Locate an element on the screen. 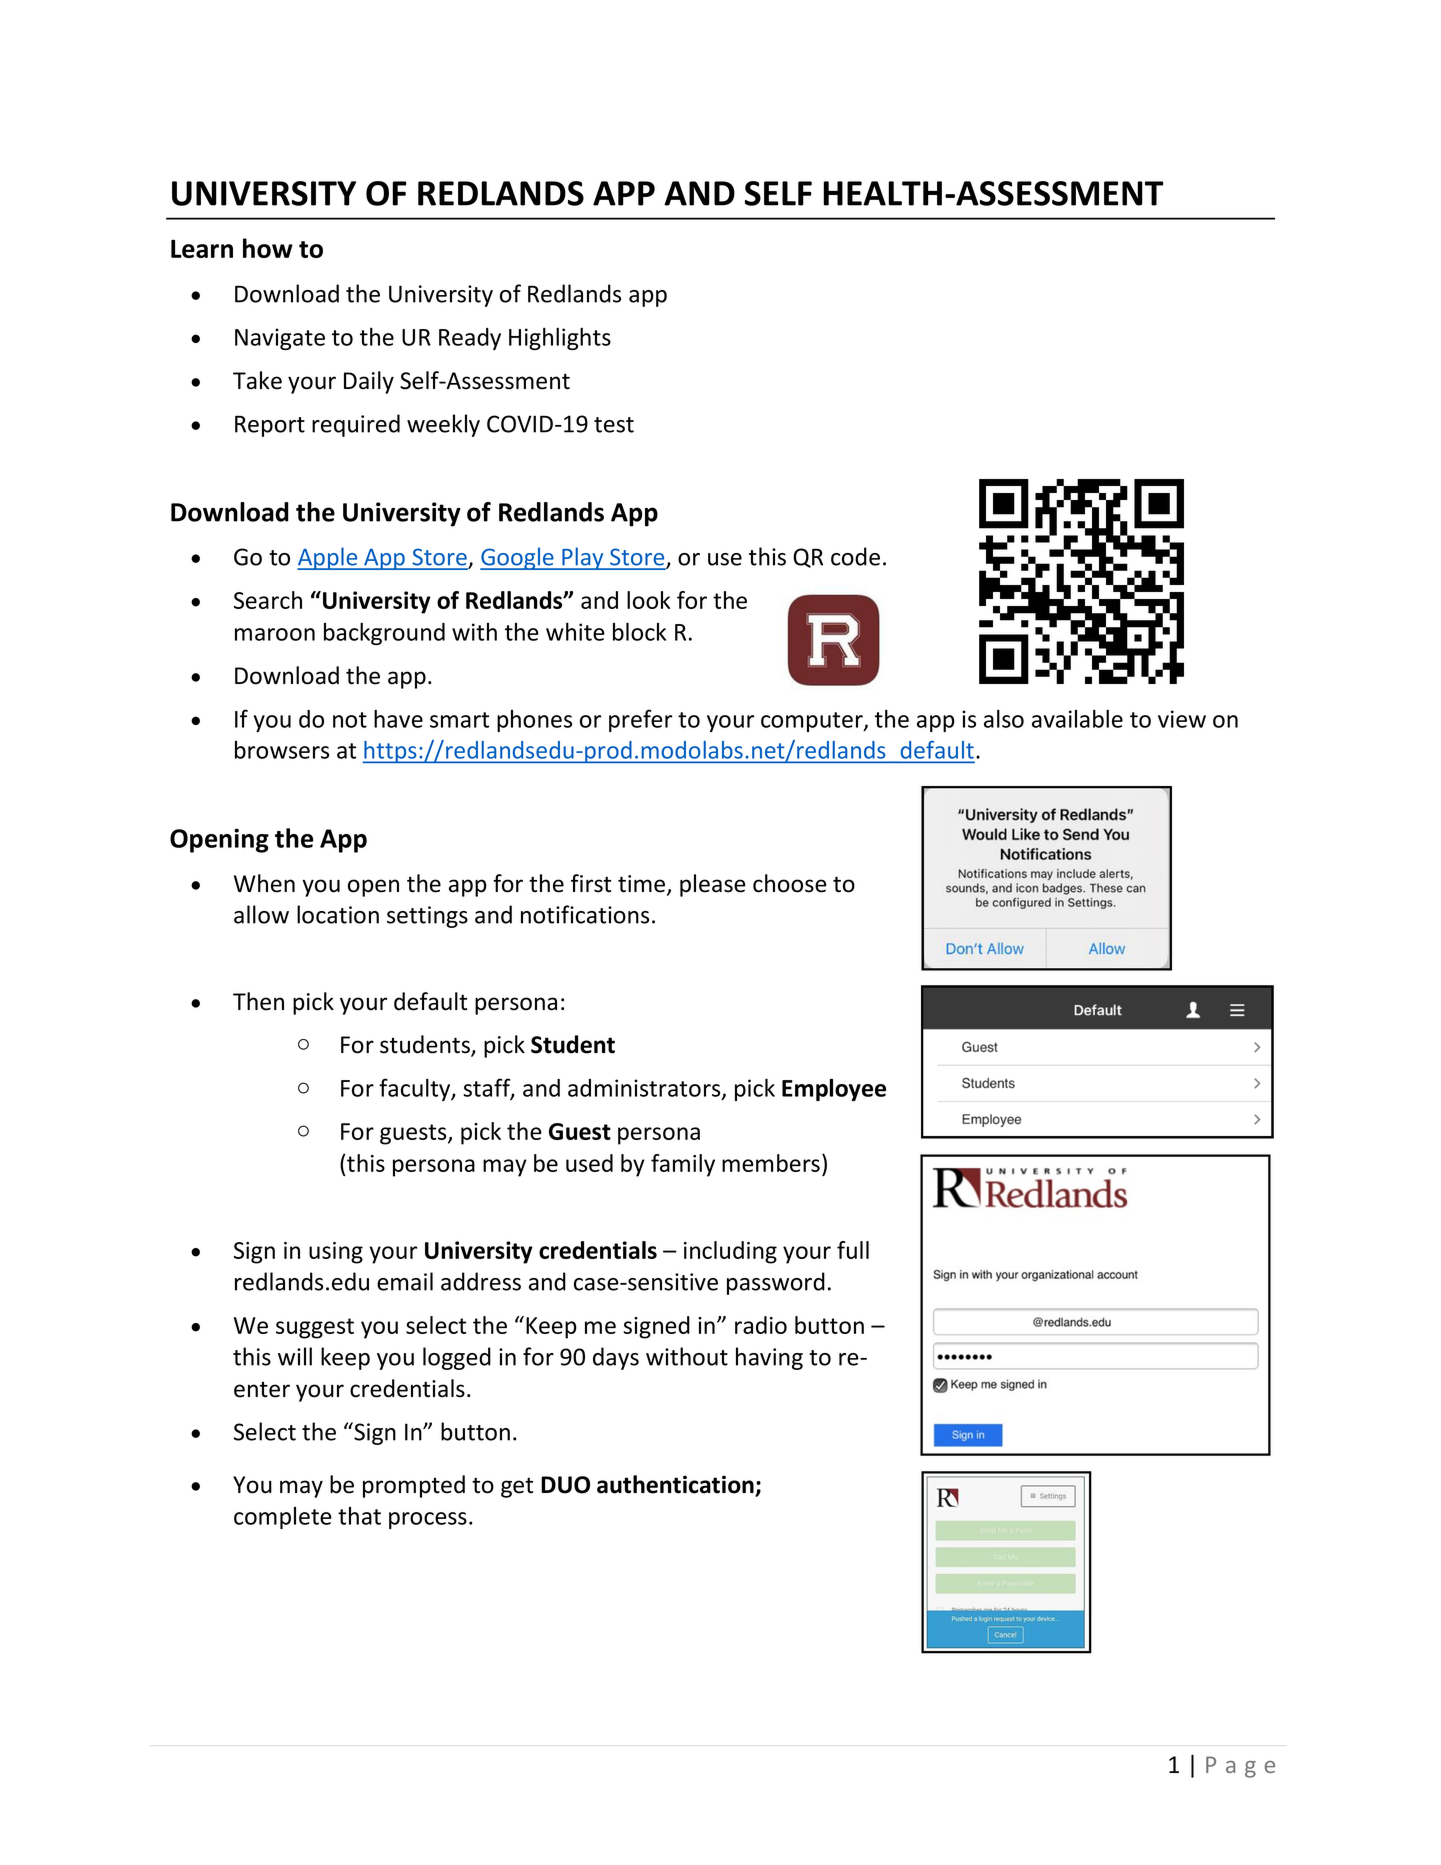 This screenshot has height=1865, width=1441. DUO is located at coordinates (565, 1485).
